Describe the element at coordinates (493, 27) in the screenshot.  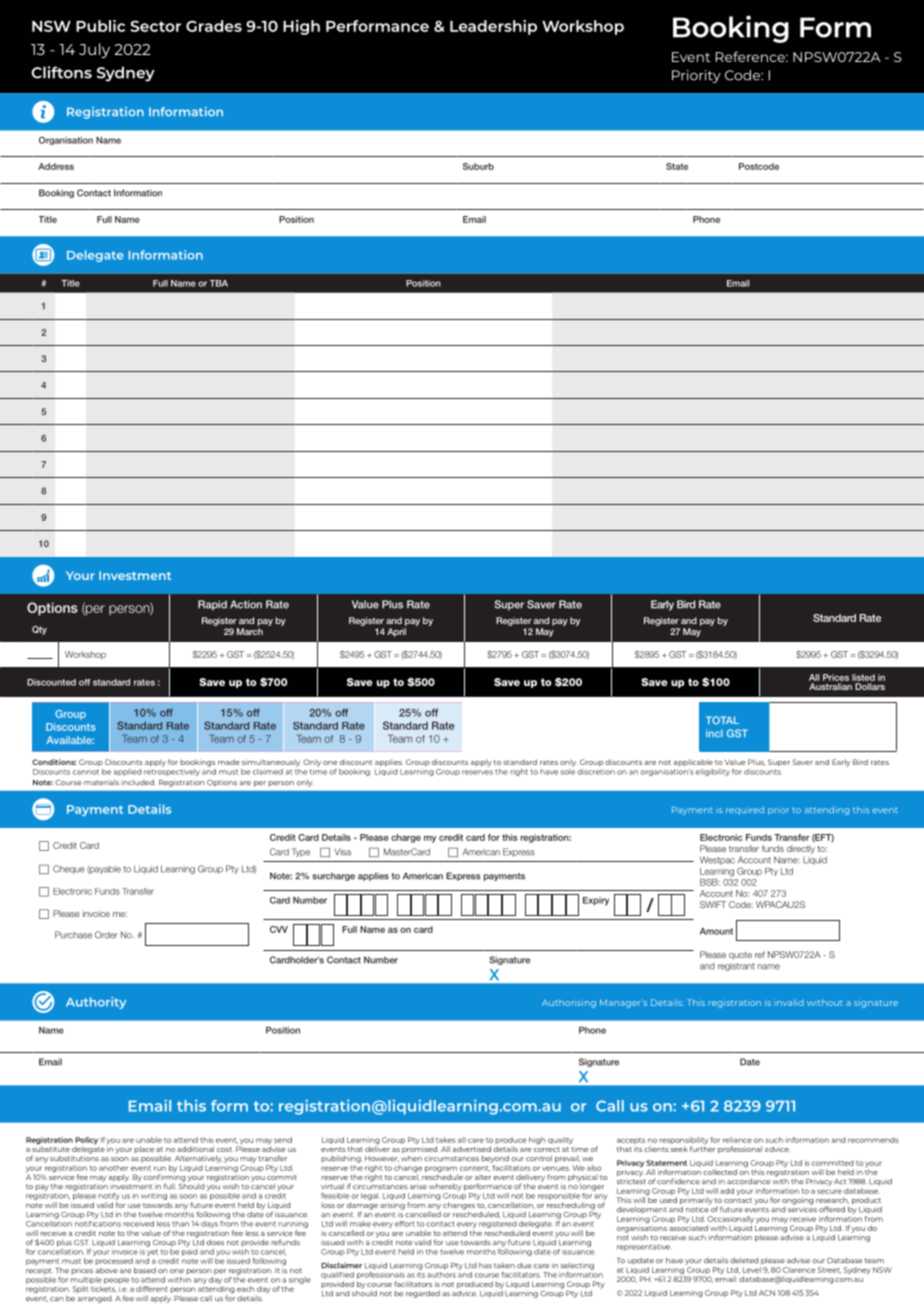
I see `Leadership` at that location.
